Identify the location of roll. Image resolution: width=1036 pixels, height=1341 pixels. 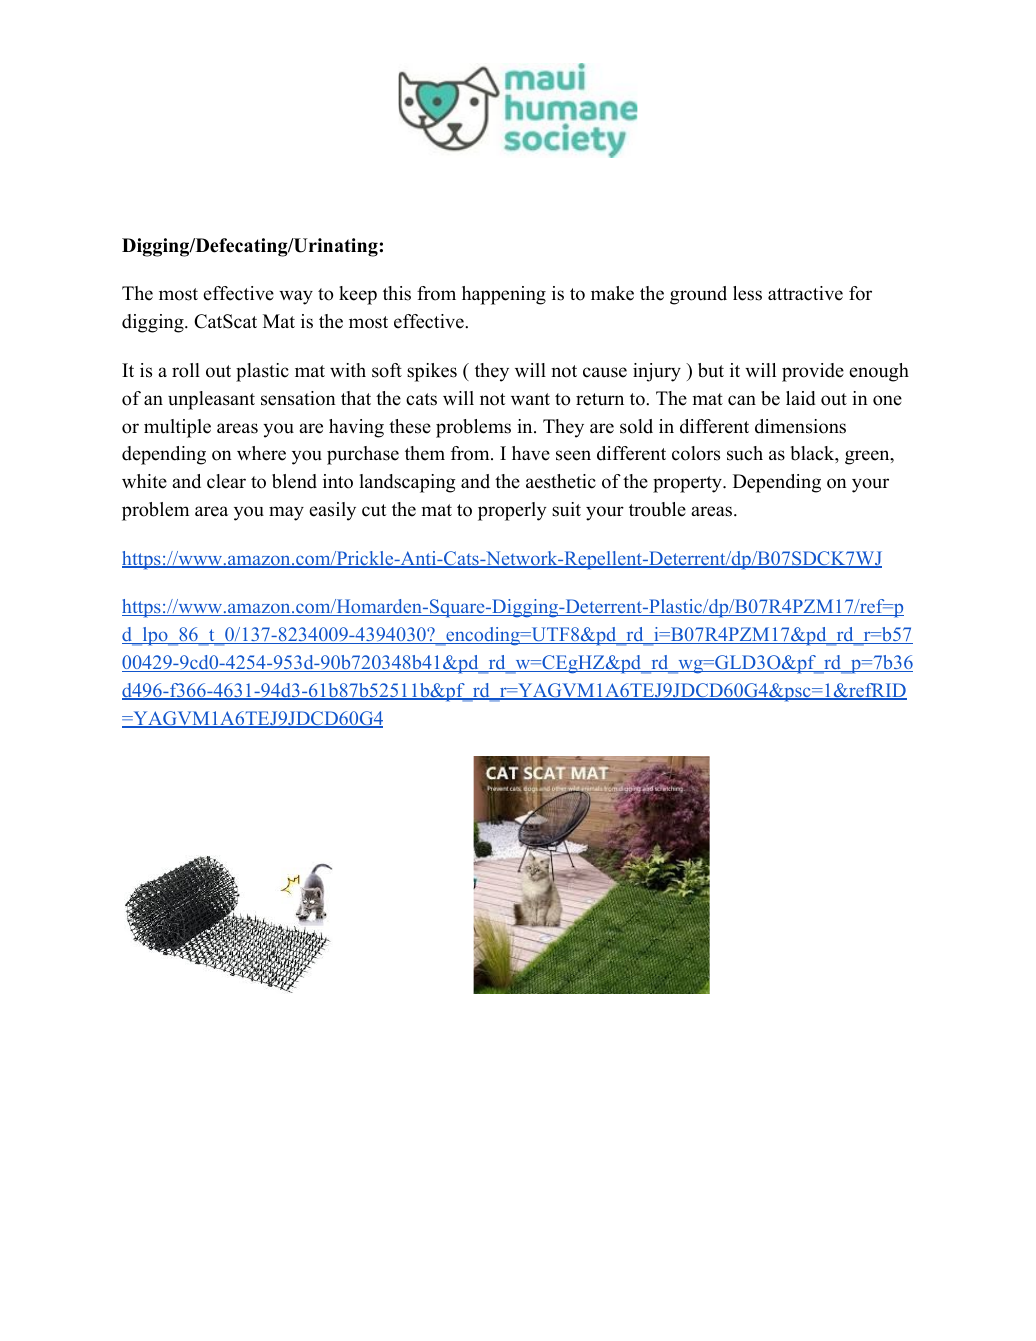
(186, 370).
